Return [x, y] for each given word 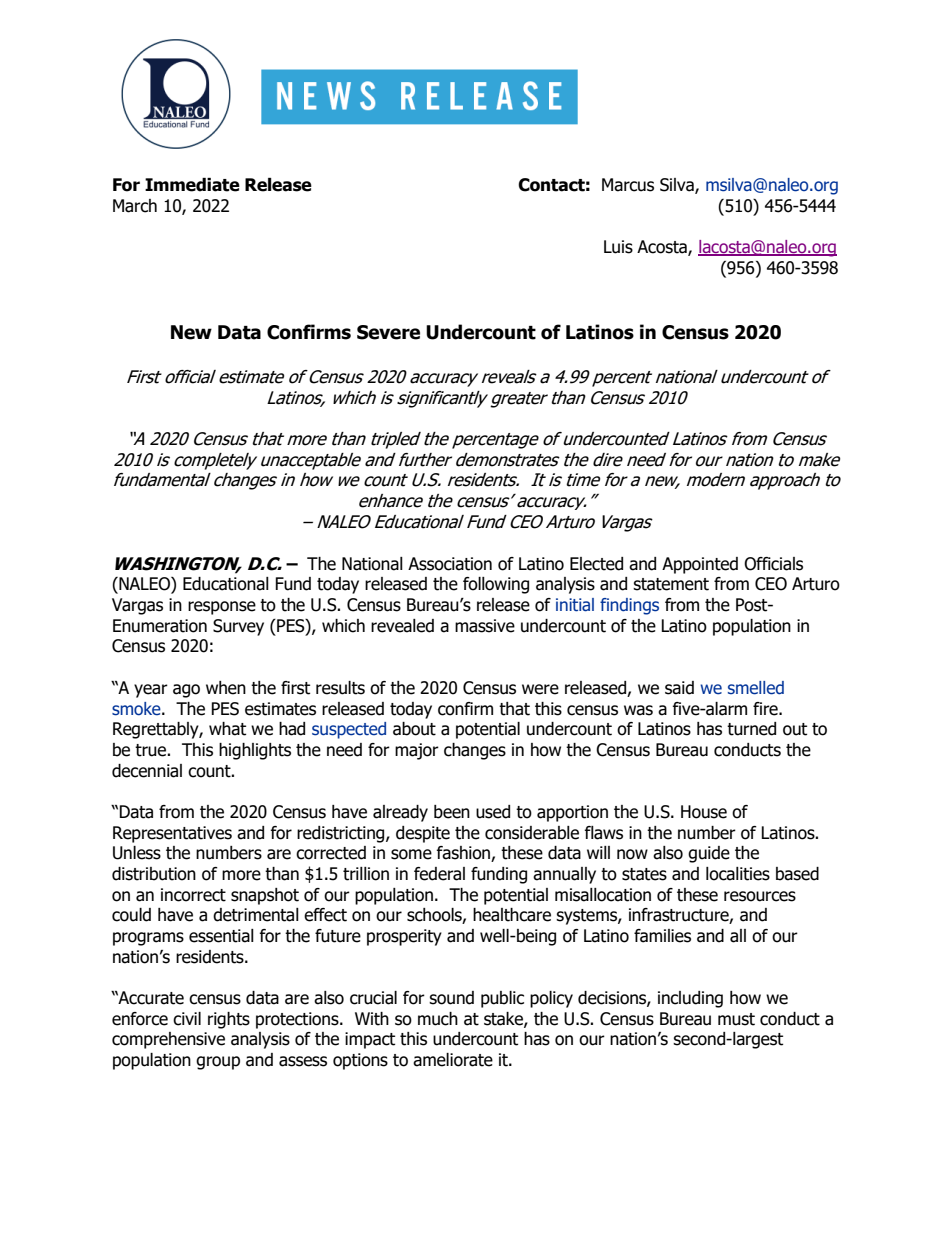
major [417, 751]
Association [450, 564]
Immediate [192, 185]
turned [751, 729]
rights [229, 1020]
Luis [618, 247]
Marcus [628, 185]
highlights [255, 751]
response [222, 608]
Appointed [700, 565]
